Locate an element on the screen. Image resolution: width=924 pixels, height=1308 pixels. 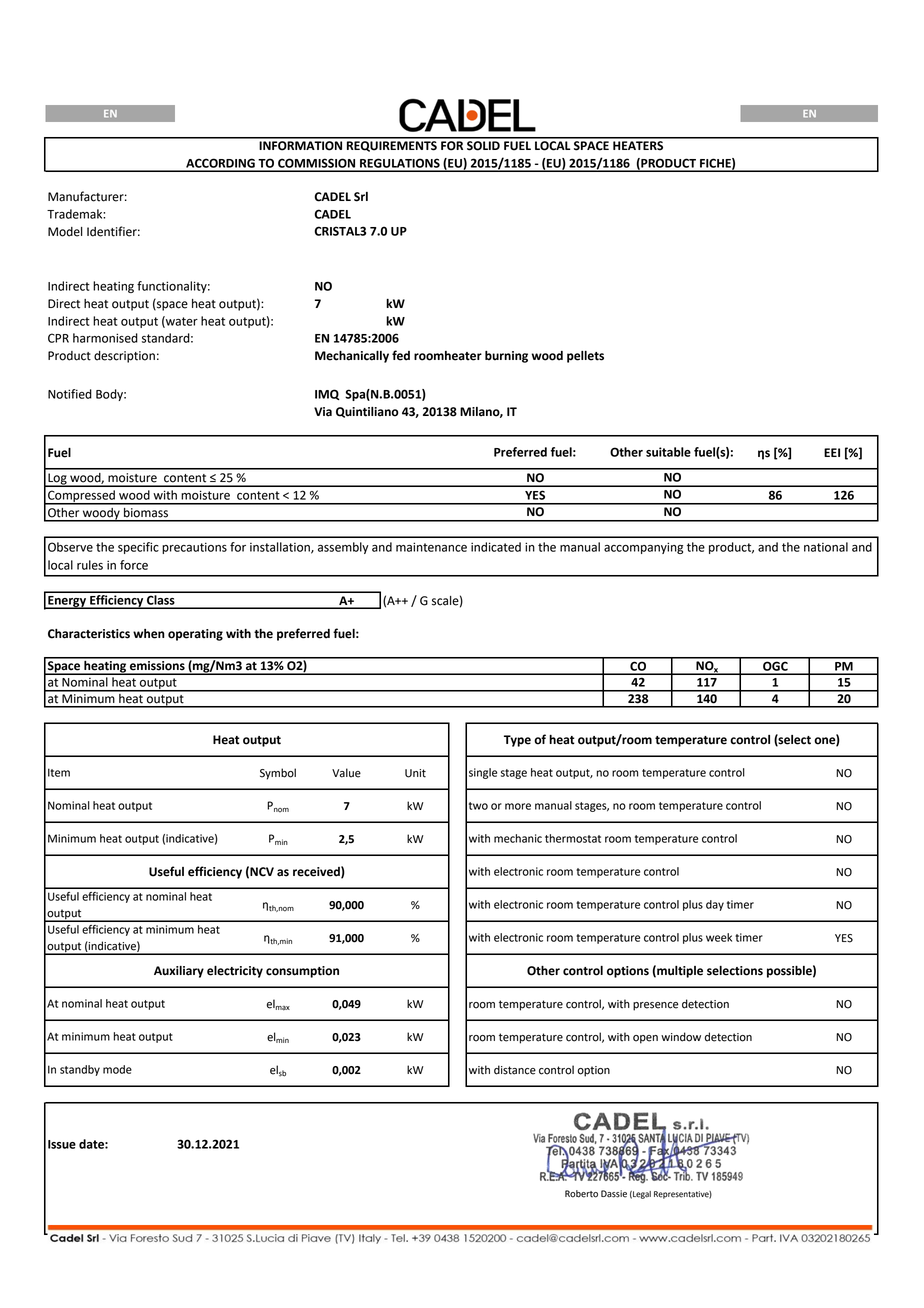
Srl is located at coordinates (361, 197).
